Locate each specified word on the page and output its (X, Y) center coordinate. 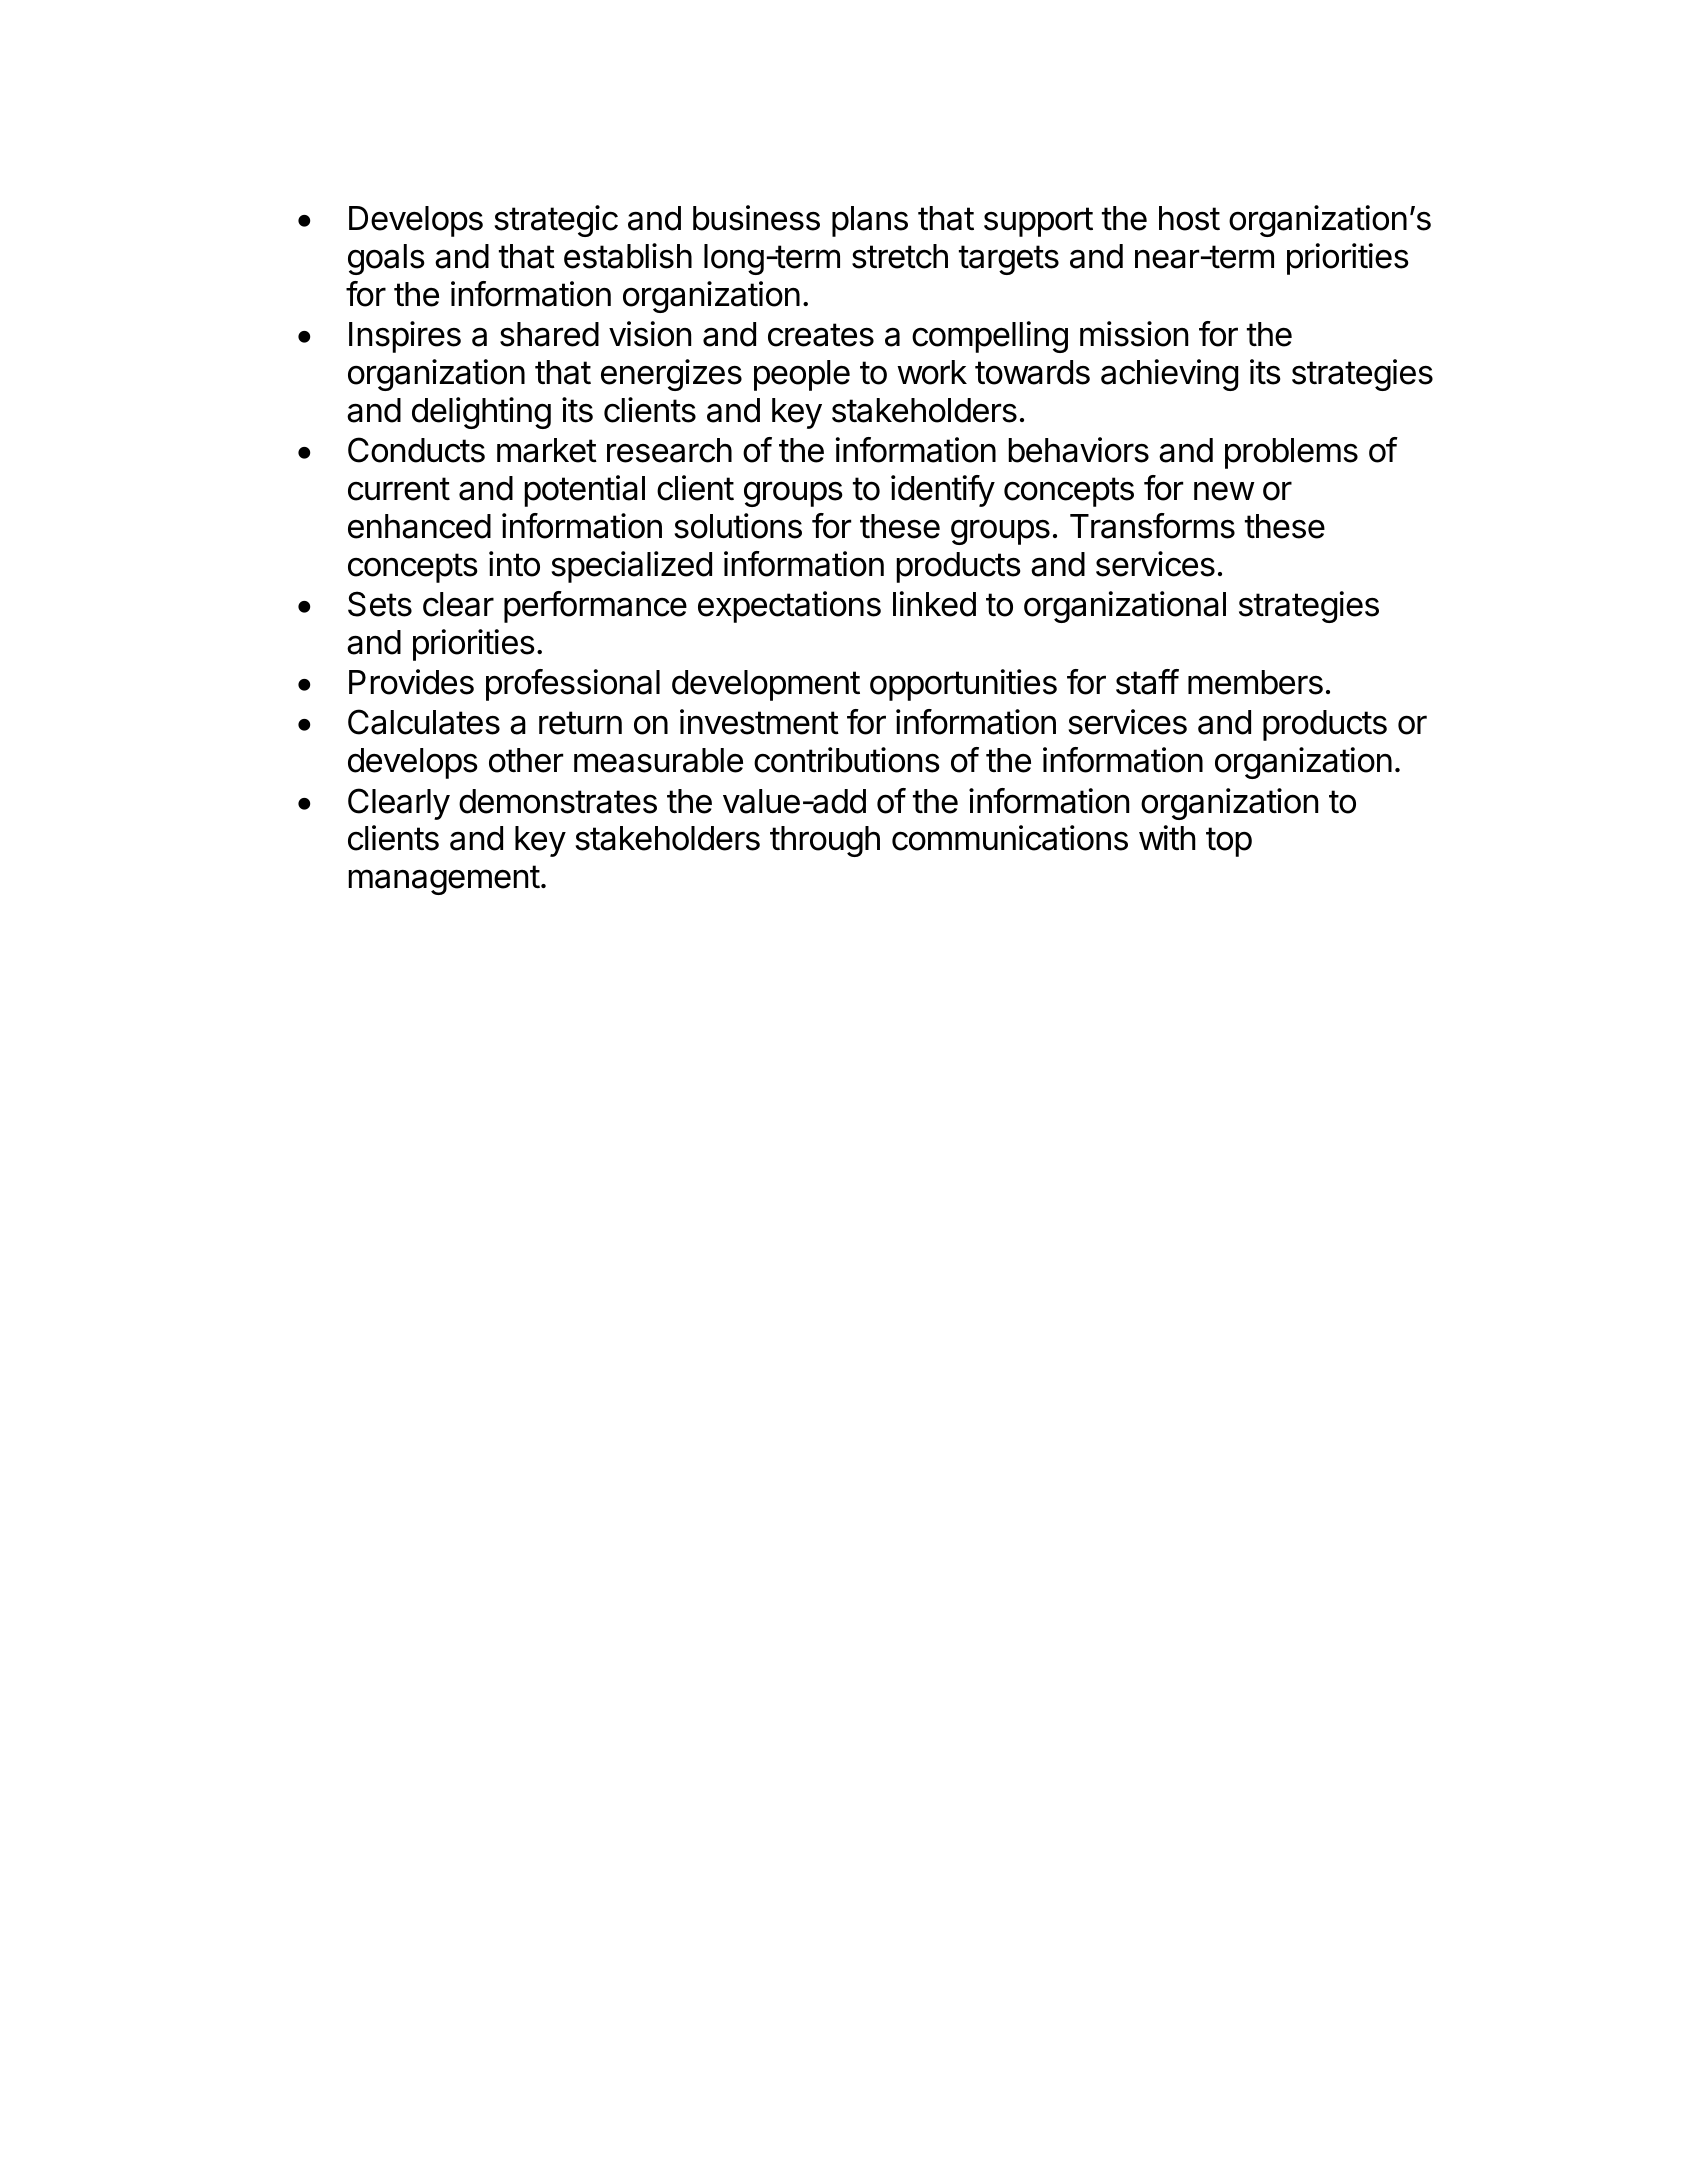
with (1167, 837)
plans (870, 221)
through (825, 841)
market (547, 450)
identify (943, 491)
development (766, 685)
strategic (556, 221)
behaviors (1078, 450)
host (1189, 218)
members (1255, 682)
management (444, 880)
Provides (411, 682)
